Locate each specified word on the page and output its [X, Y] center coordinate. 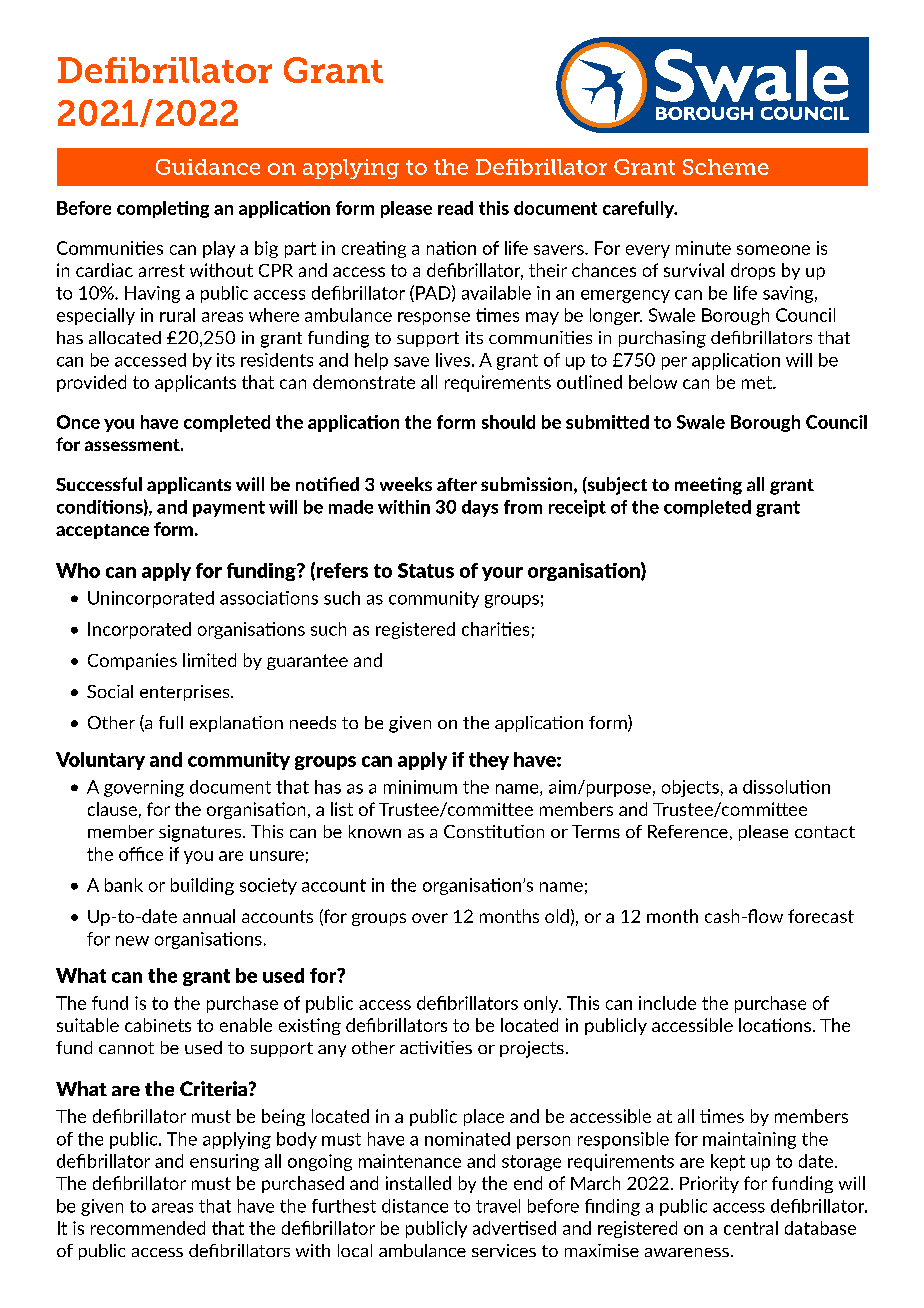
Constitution [494, 831]
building [202, 886]
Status [426, 570]
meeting [708, 486]
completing [163, 209]
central [751, 1228]
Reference [688, 831]
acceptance [102, 531]
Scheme [726, 167]
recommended [148, 1228]
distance [415, 1206]
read [455, 208]
